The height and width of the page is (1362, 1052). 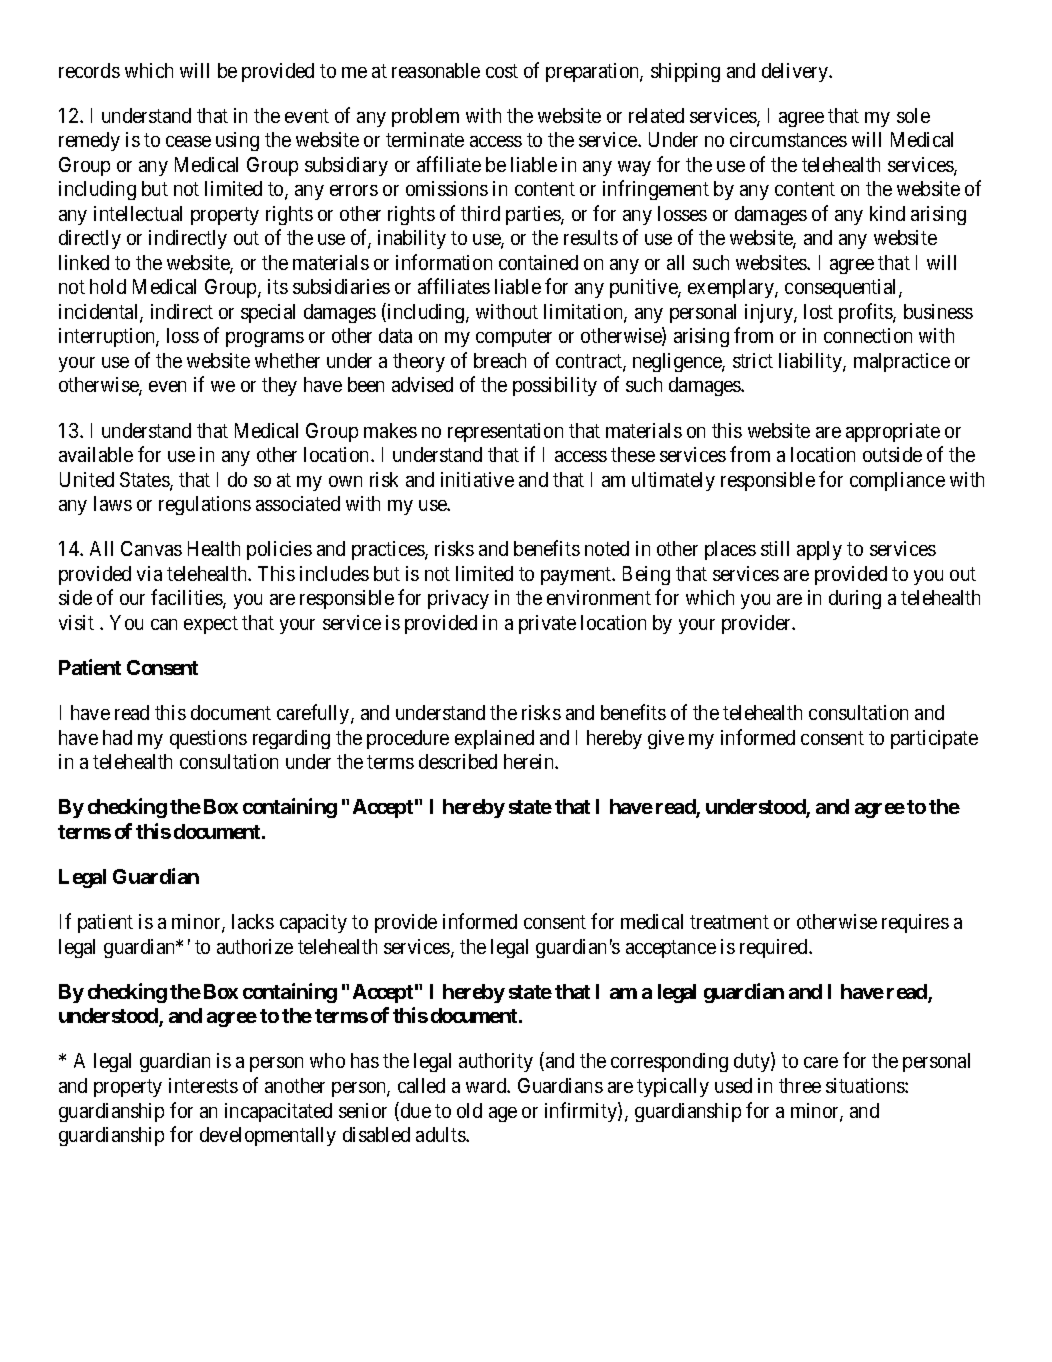 I want to click on described, so click(x=458, y=761).
